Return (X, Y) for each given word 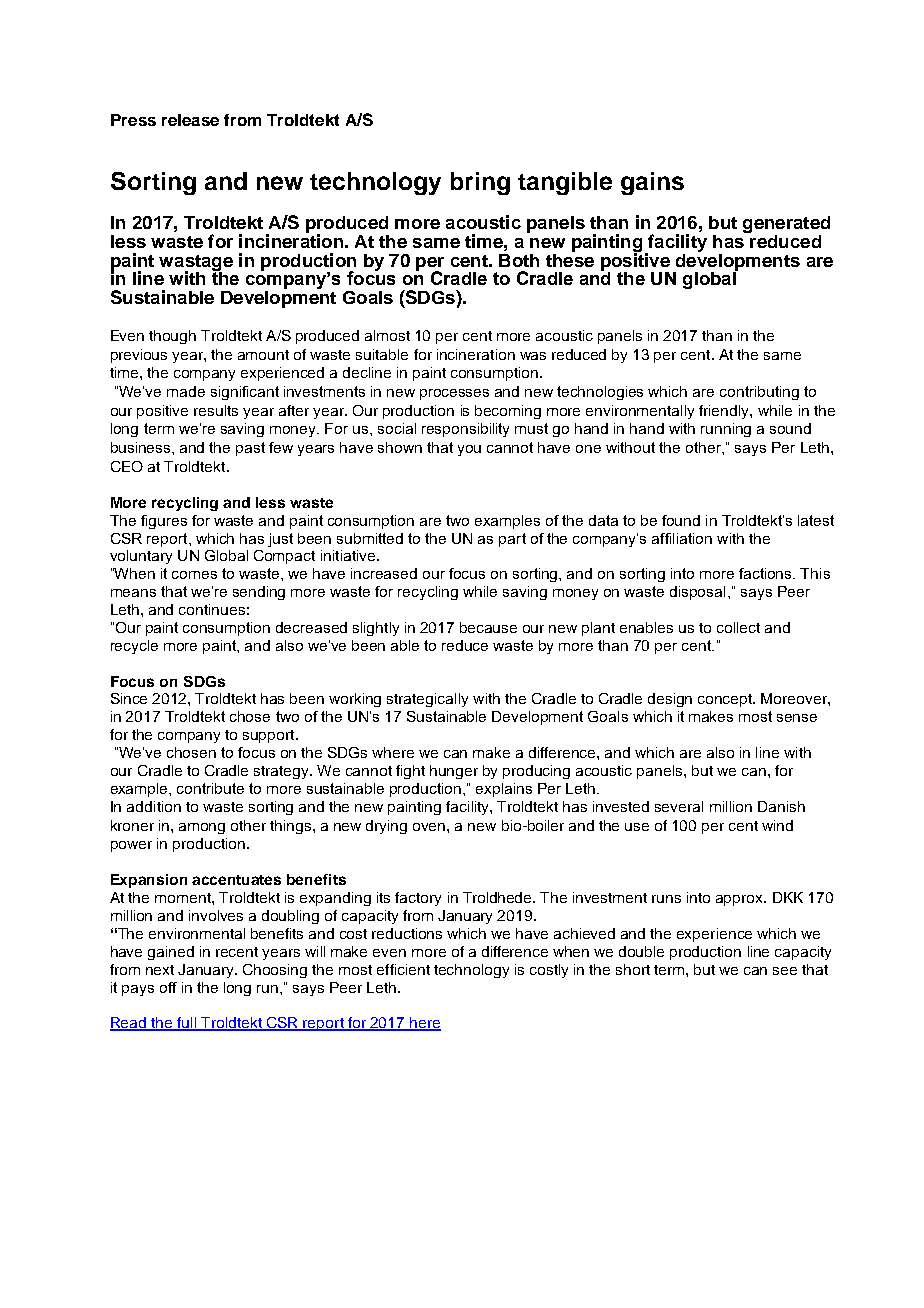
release (190, 120)
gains (652, 183)
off (168, 987)
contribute (210, 788)
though (172, 337)
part (512, 540)
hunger (454, 772)
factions (766, 573)
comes (194, 575)
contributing (759, 393)
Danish (781, 806)
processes (454, 394)
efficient (403, 969)
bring (480, 183)
